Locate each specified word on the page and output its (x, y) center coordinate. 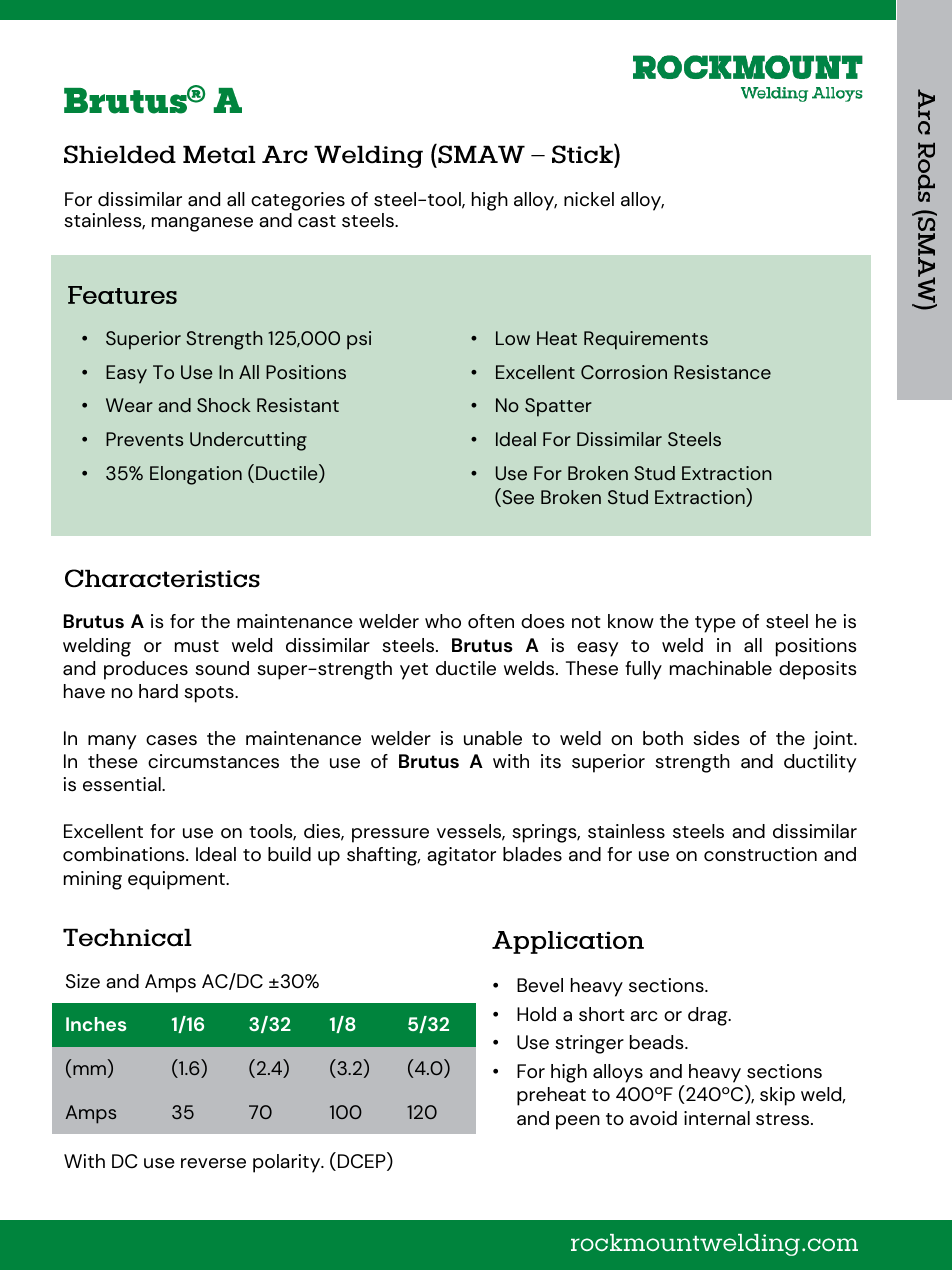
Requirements (646, 340)
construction (760, 854)
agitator (461, 856)
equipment (177, 880)
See (517, 497)
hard (158, 691)
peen (578, 1122)
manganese (202, 224)
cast (317, 221)
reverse (213, 1163)
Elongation (196, 475)
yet (414, 671)
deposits (818, 670)
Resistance (722, 372)
